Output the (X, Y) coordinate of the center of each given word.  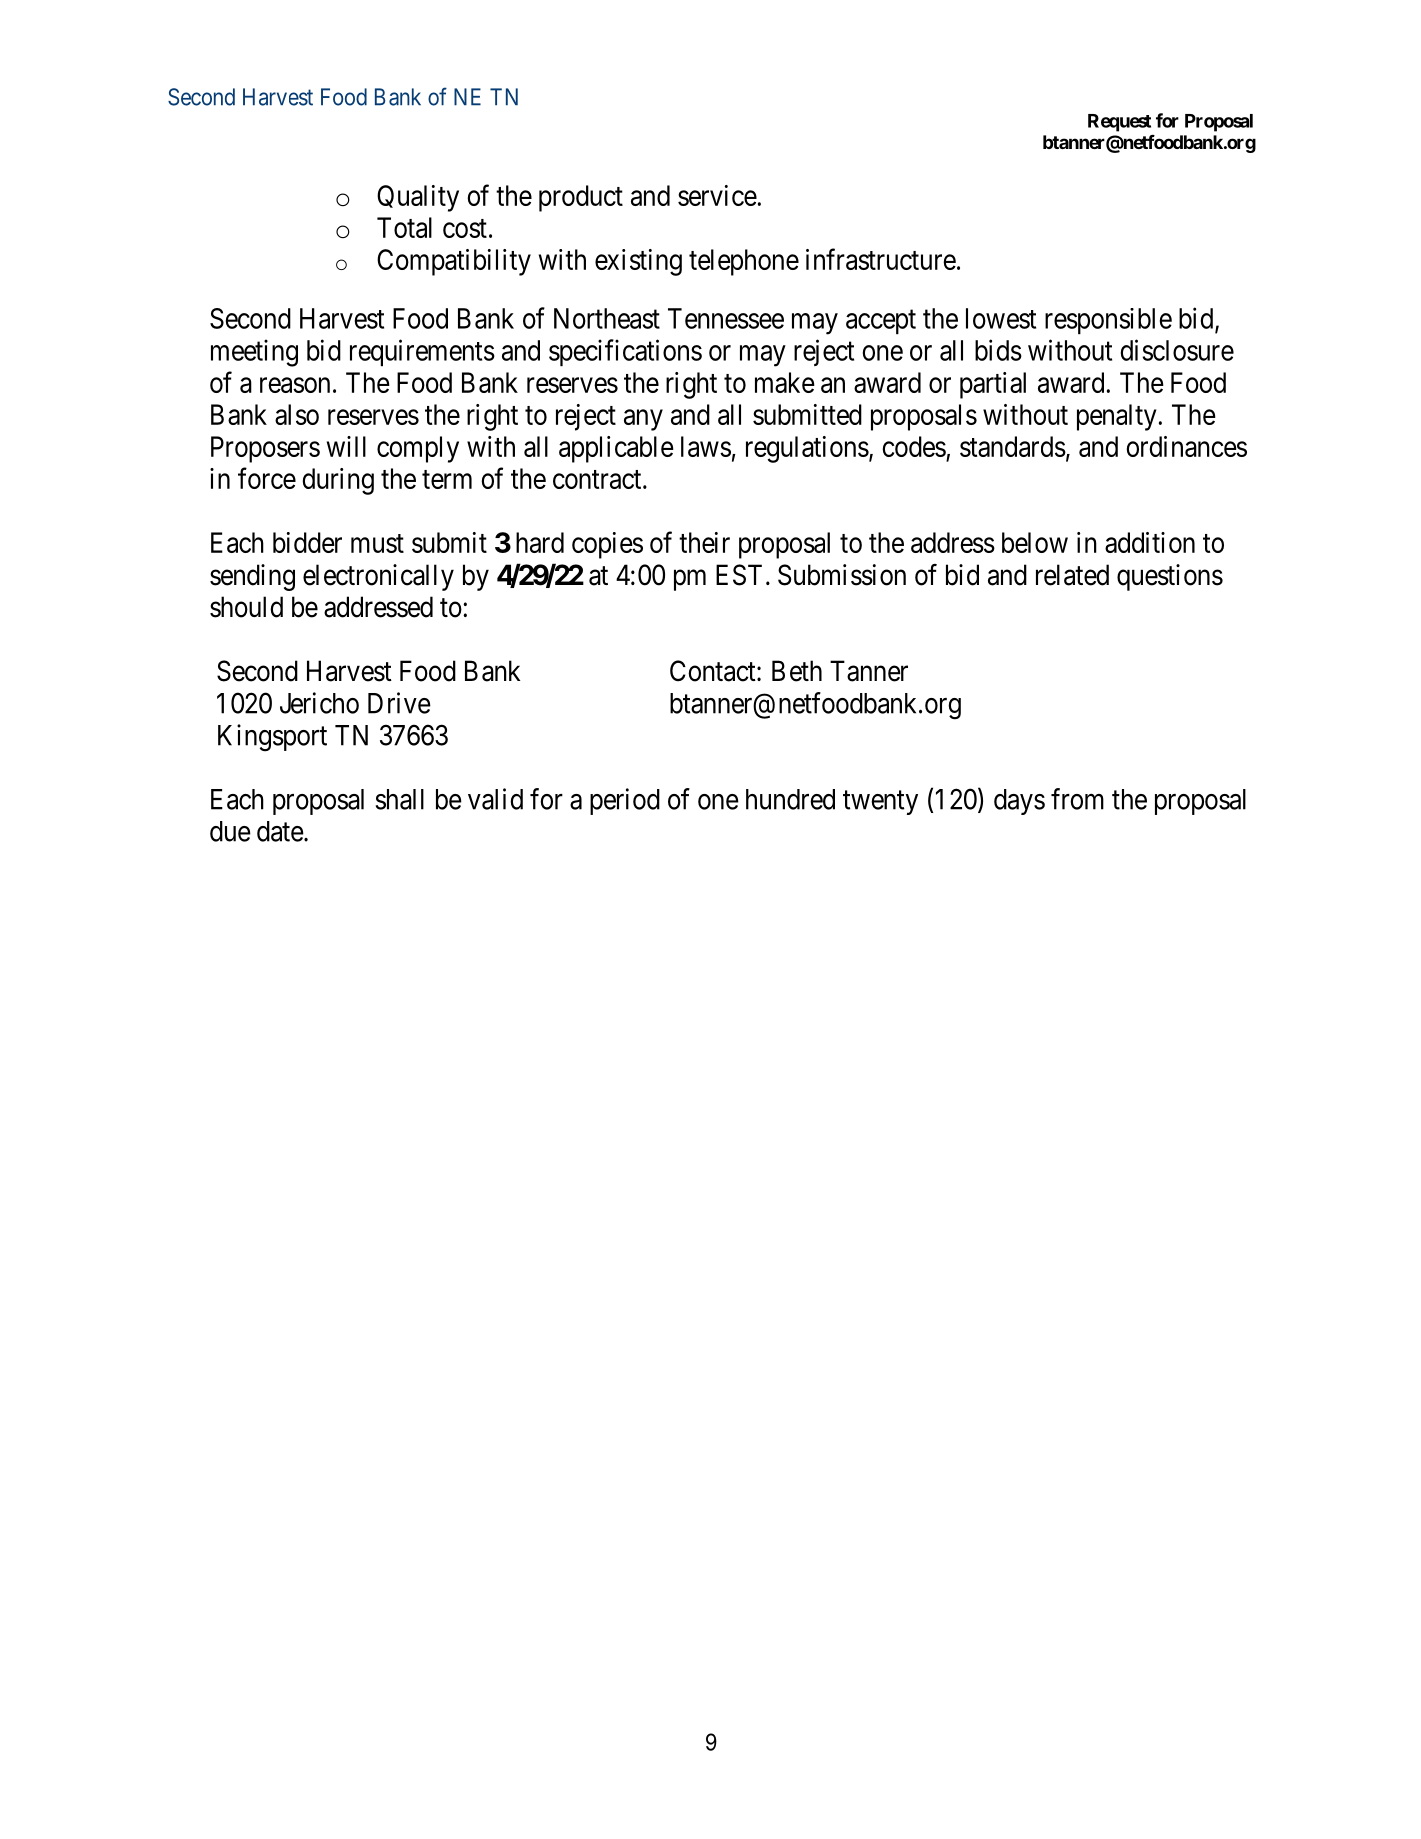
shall (400, 799)
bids (998, 350)
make (785, 382)
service (717, 195)
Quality (418, 198)
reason (295, 385)
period (625, 801)
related (1072, 575)
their (704, 542)
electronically (378, 577)
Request (1119, 123)
